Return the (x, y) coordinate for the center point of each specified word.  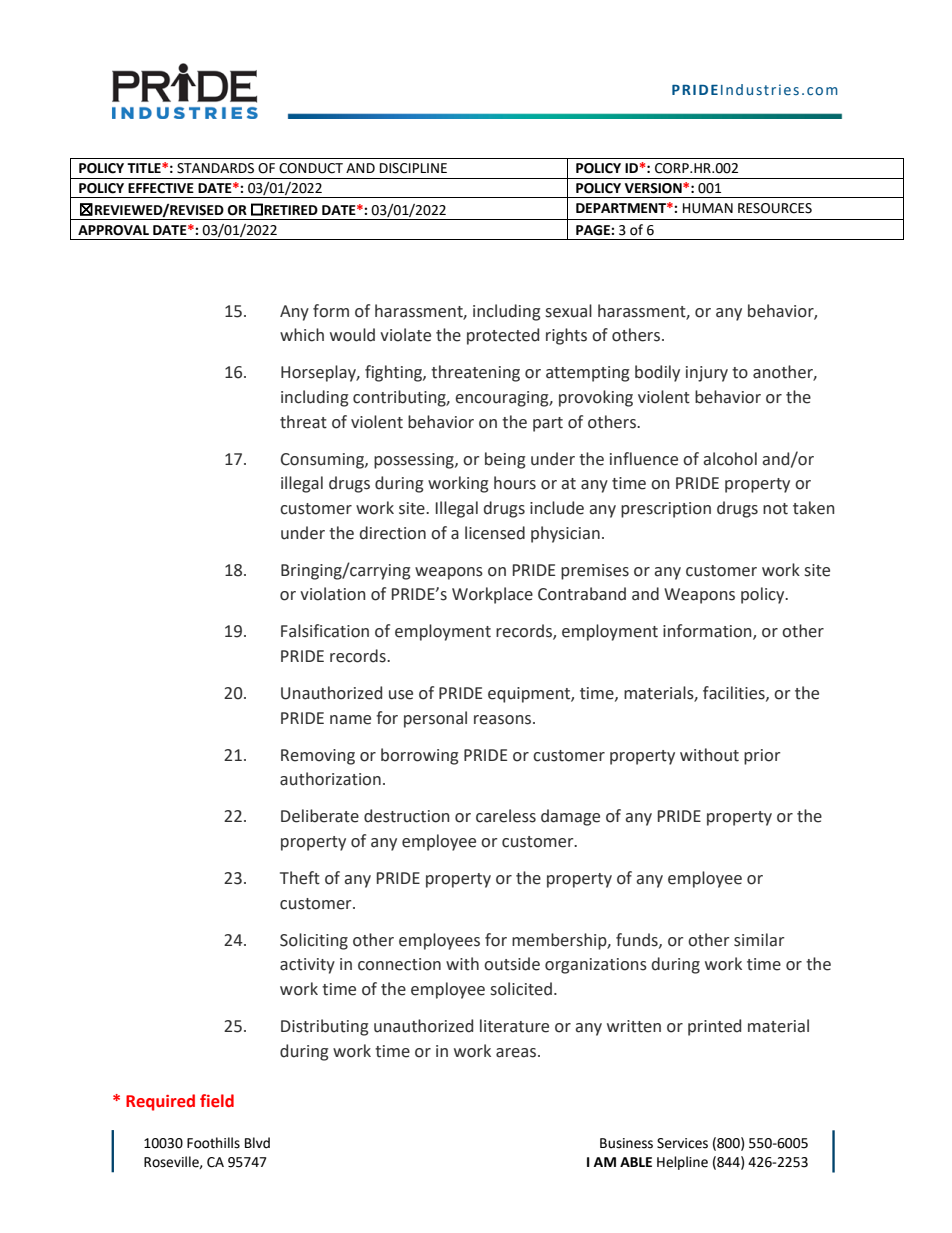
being (505, 460)
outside (512, 964)
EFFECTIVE (161, 188)
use (401, 695)
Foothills (213, 1143)
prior (762, 757)
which (302, 335)
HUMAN (708, 208)
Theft (300, 878)
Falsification (325, 631)
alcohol (730, 459)
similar (759, 940)
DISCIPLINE (413, 168)
